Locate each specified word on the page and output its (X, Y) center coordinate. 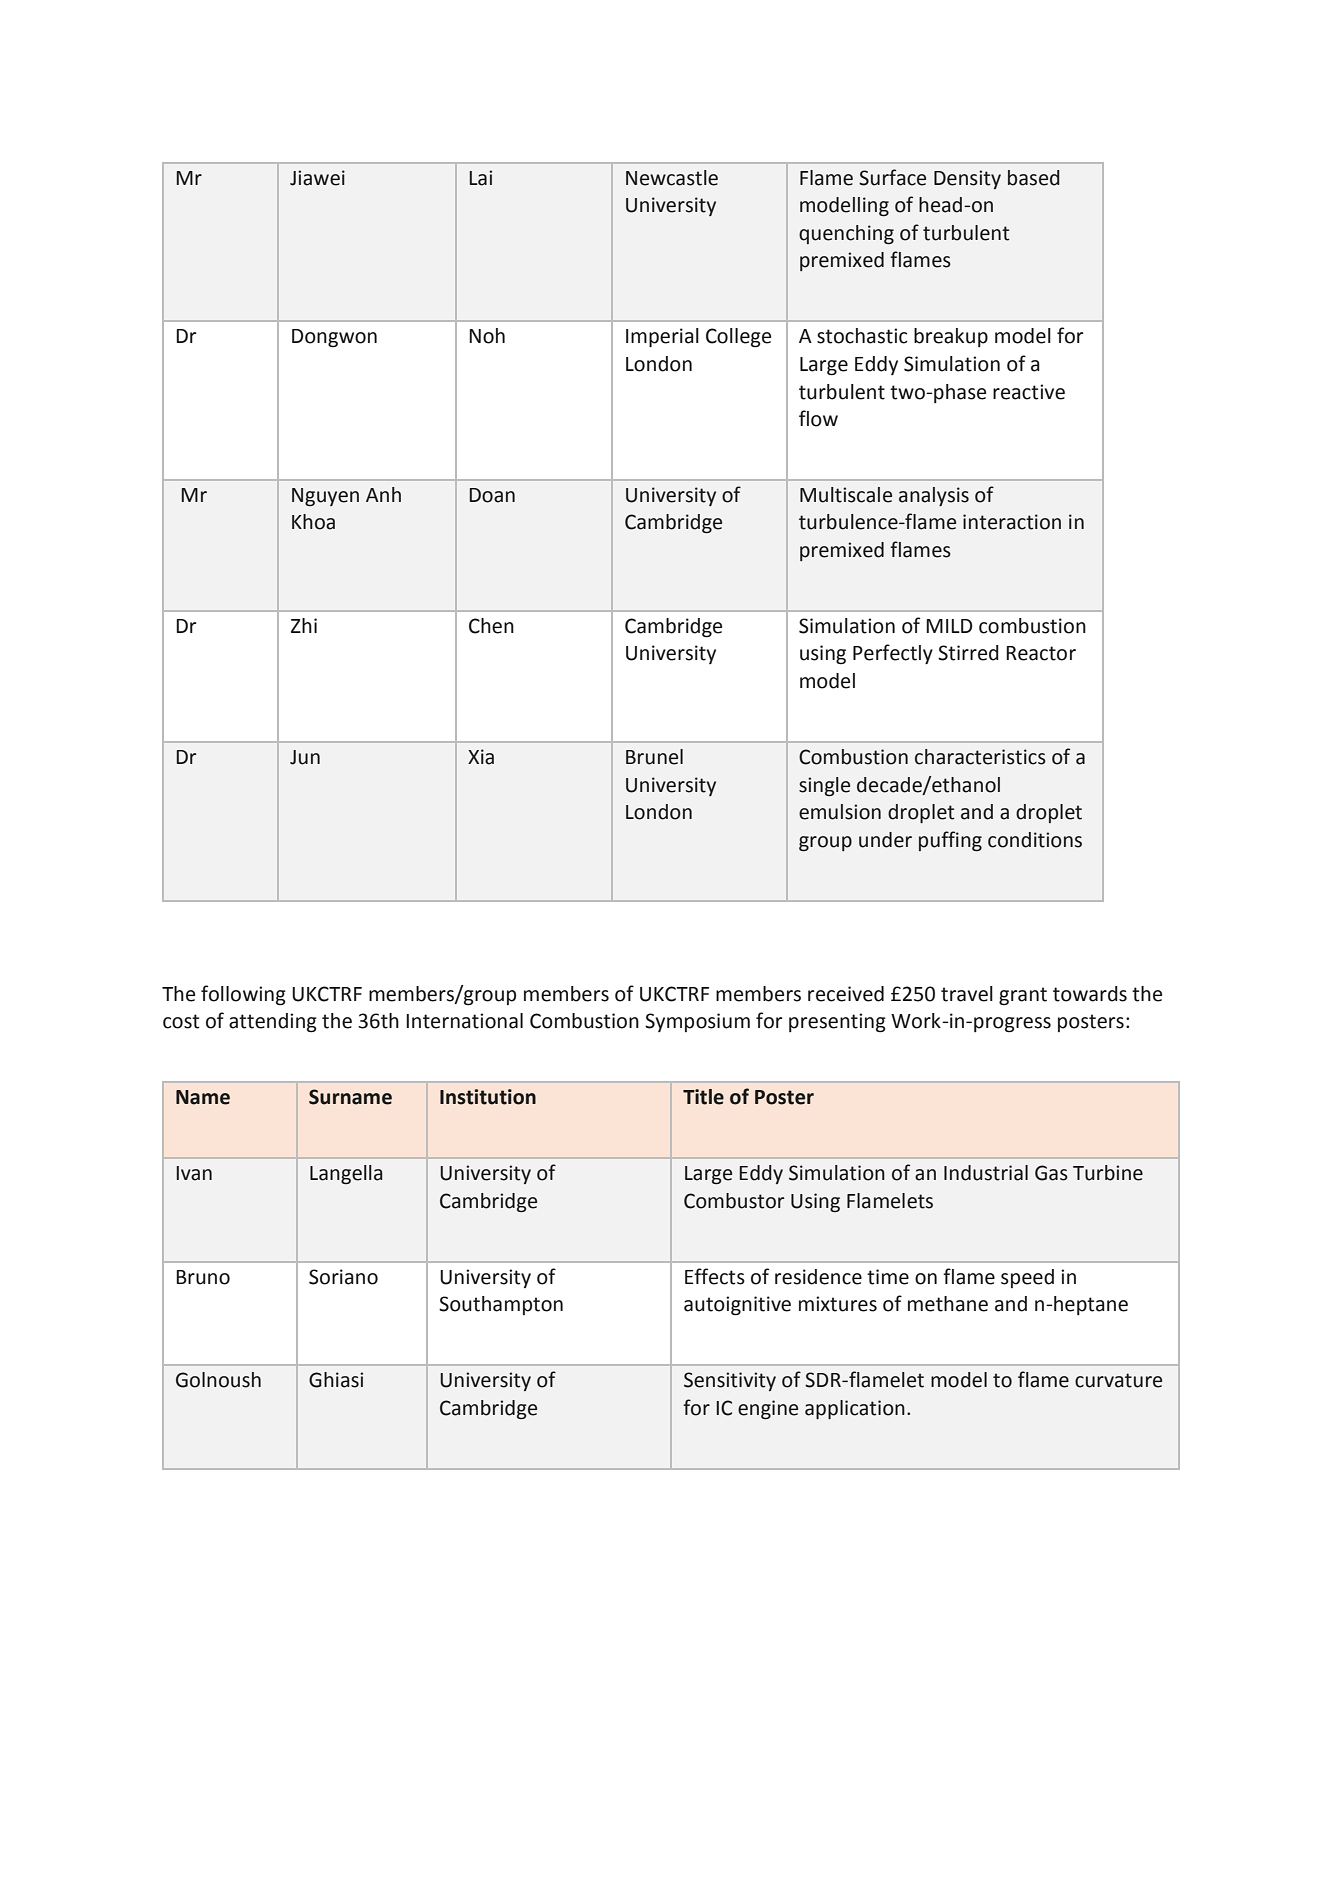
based (1034, 178)
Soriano (343, 1277)
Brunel (654, 757)
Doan (492, 495)
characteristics (980, 757)
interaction (1012, 522)
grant (1023, 996)
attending (273, 1023)
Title (703, 1097)
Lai (480, 178)
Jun (305, 757)
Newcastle (672, 178)
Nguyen (325, 497)
